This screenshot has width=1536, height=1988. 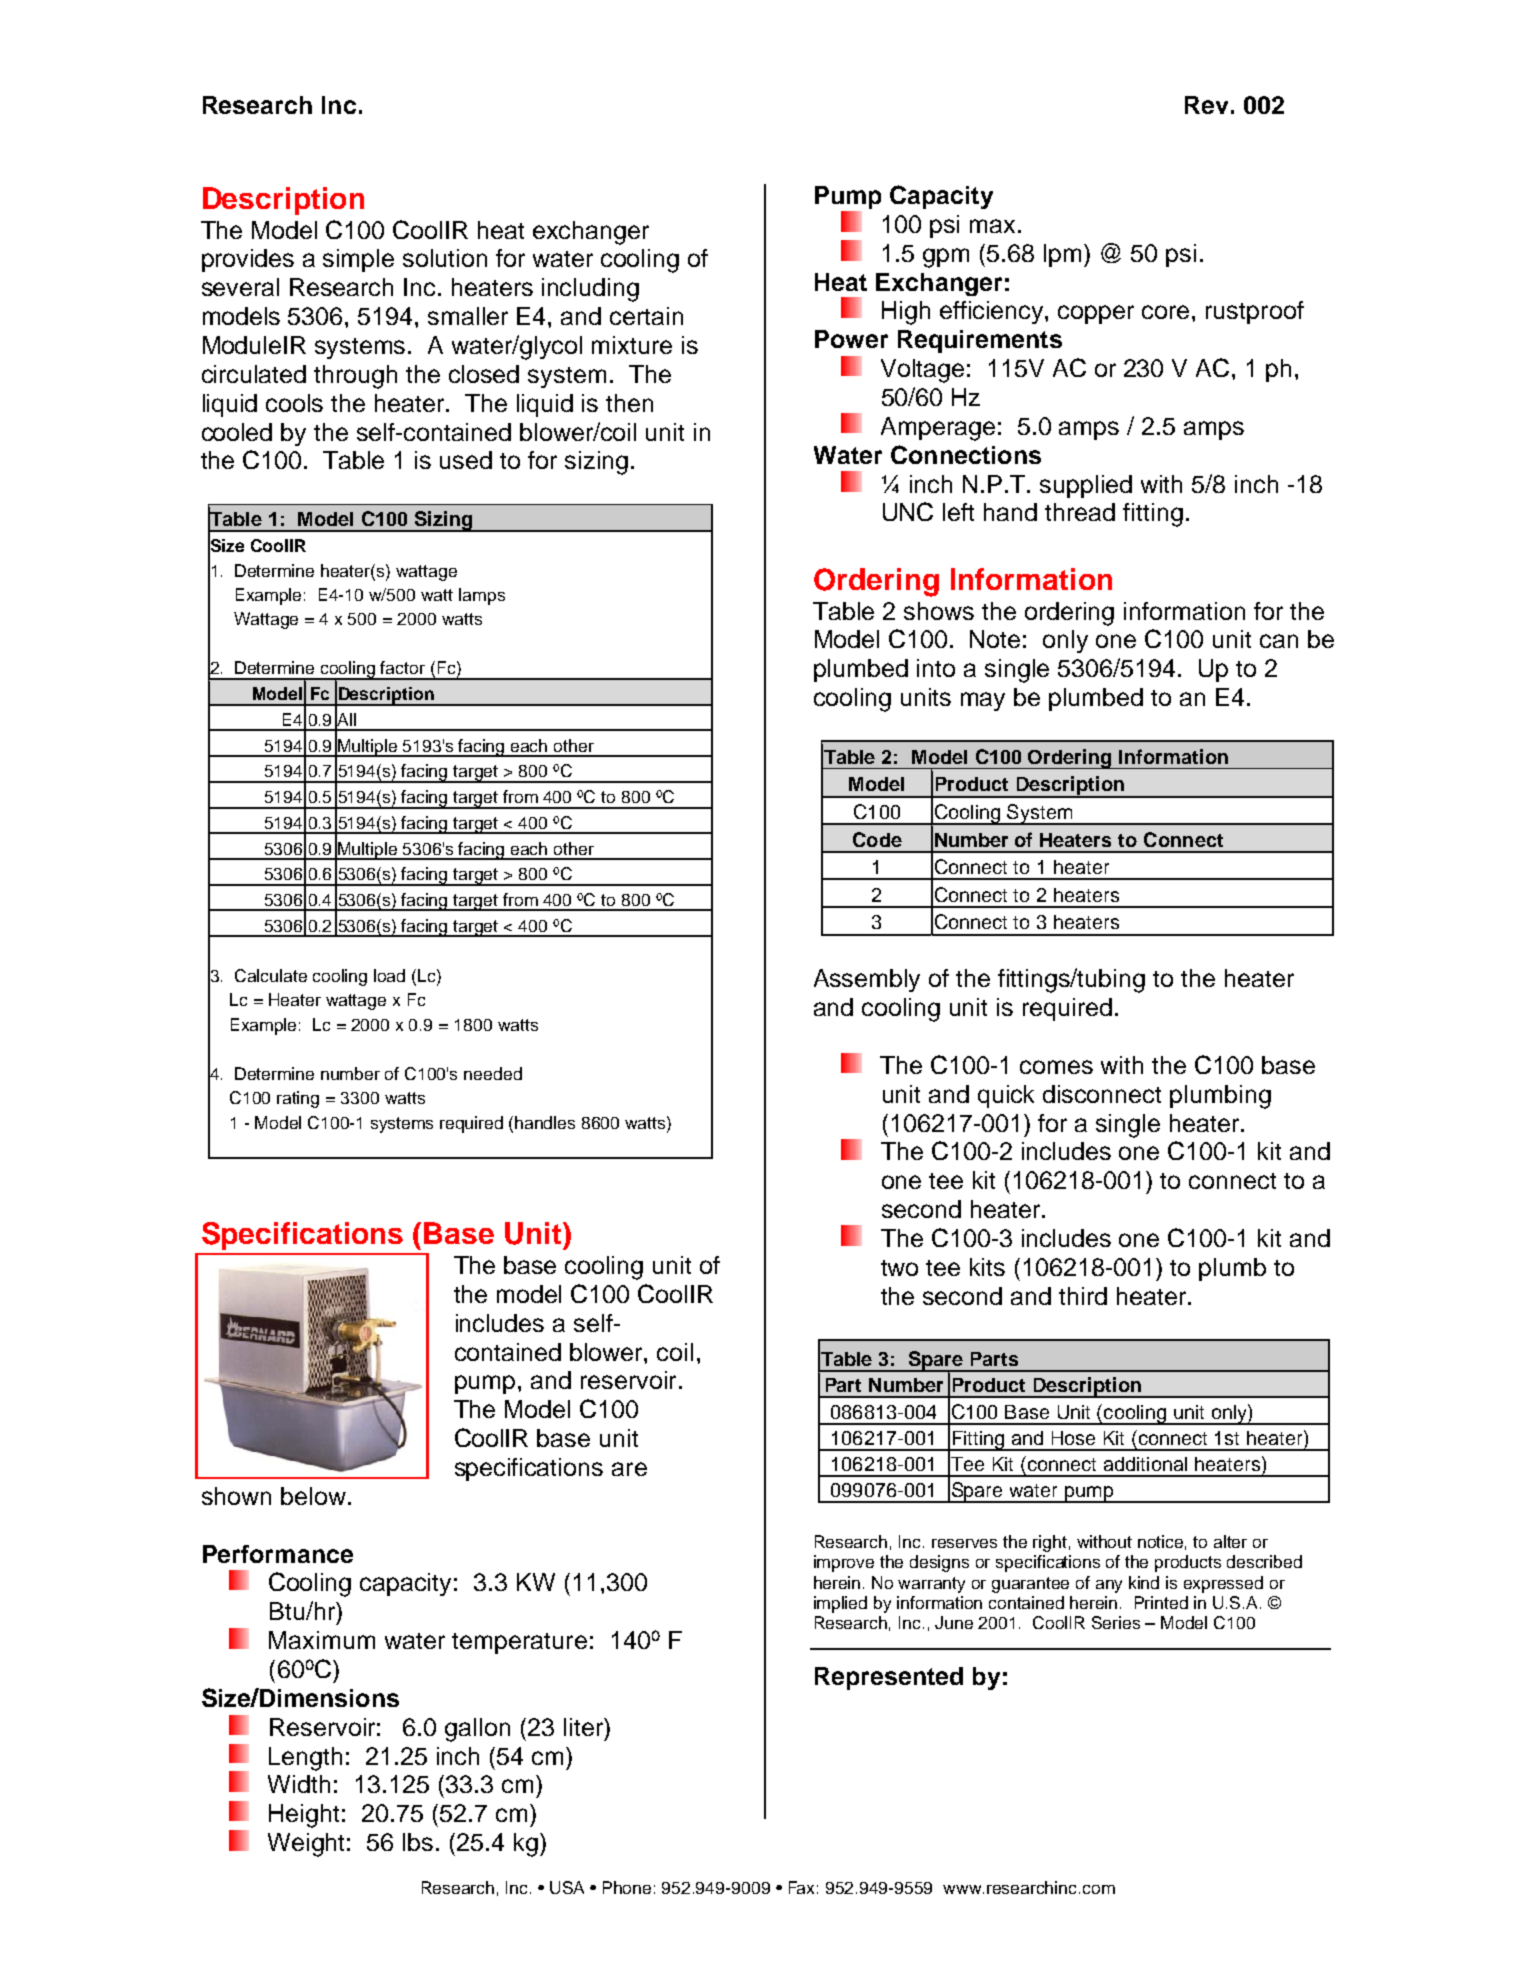 I want to click on factor, so click(x=402, y=667).
